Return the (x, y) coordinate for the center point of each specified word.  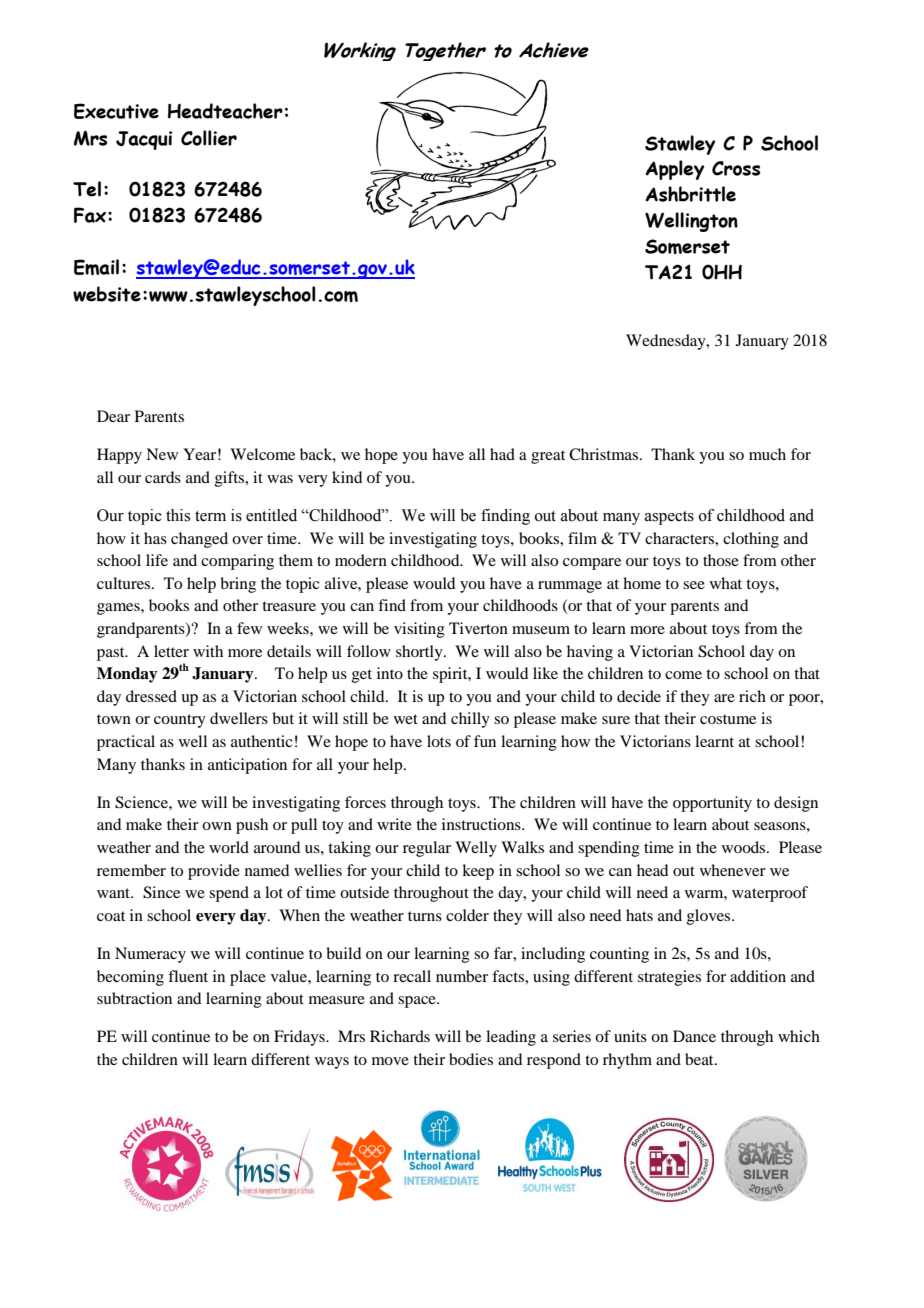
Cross (736, 168)
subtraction (134, 998)
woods (745, 847)
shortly (420, 653)
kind (347, 477)
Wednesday (667, 342)
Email (96, 267)
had (502, 454)
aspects (669, 518)
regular (427, 849)
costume (728, 719)
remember (131, 870)
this (178, 515)
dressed (151, 696)
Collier (209, 138)
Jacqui (144, 140)
